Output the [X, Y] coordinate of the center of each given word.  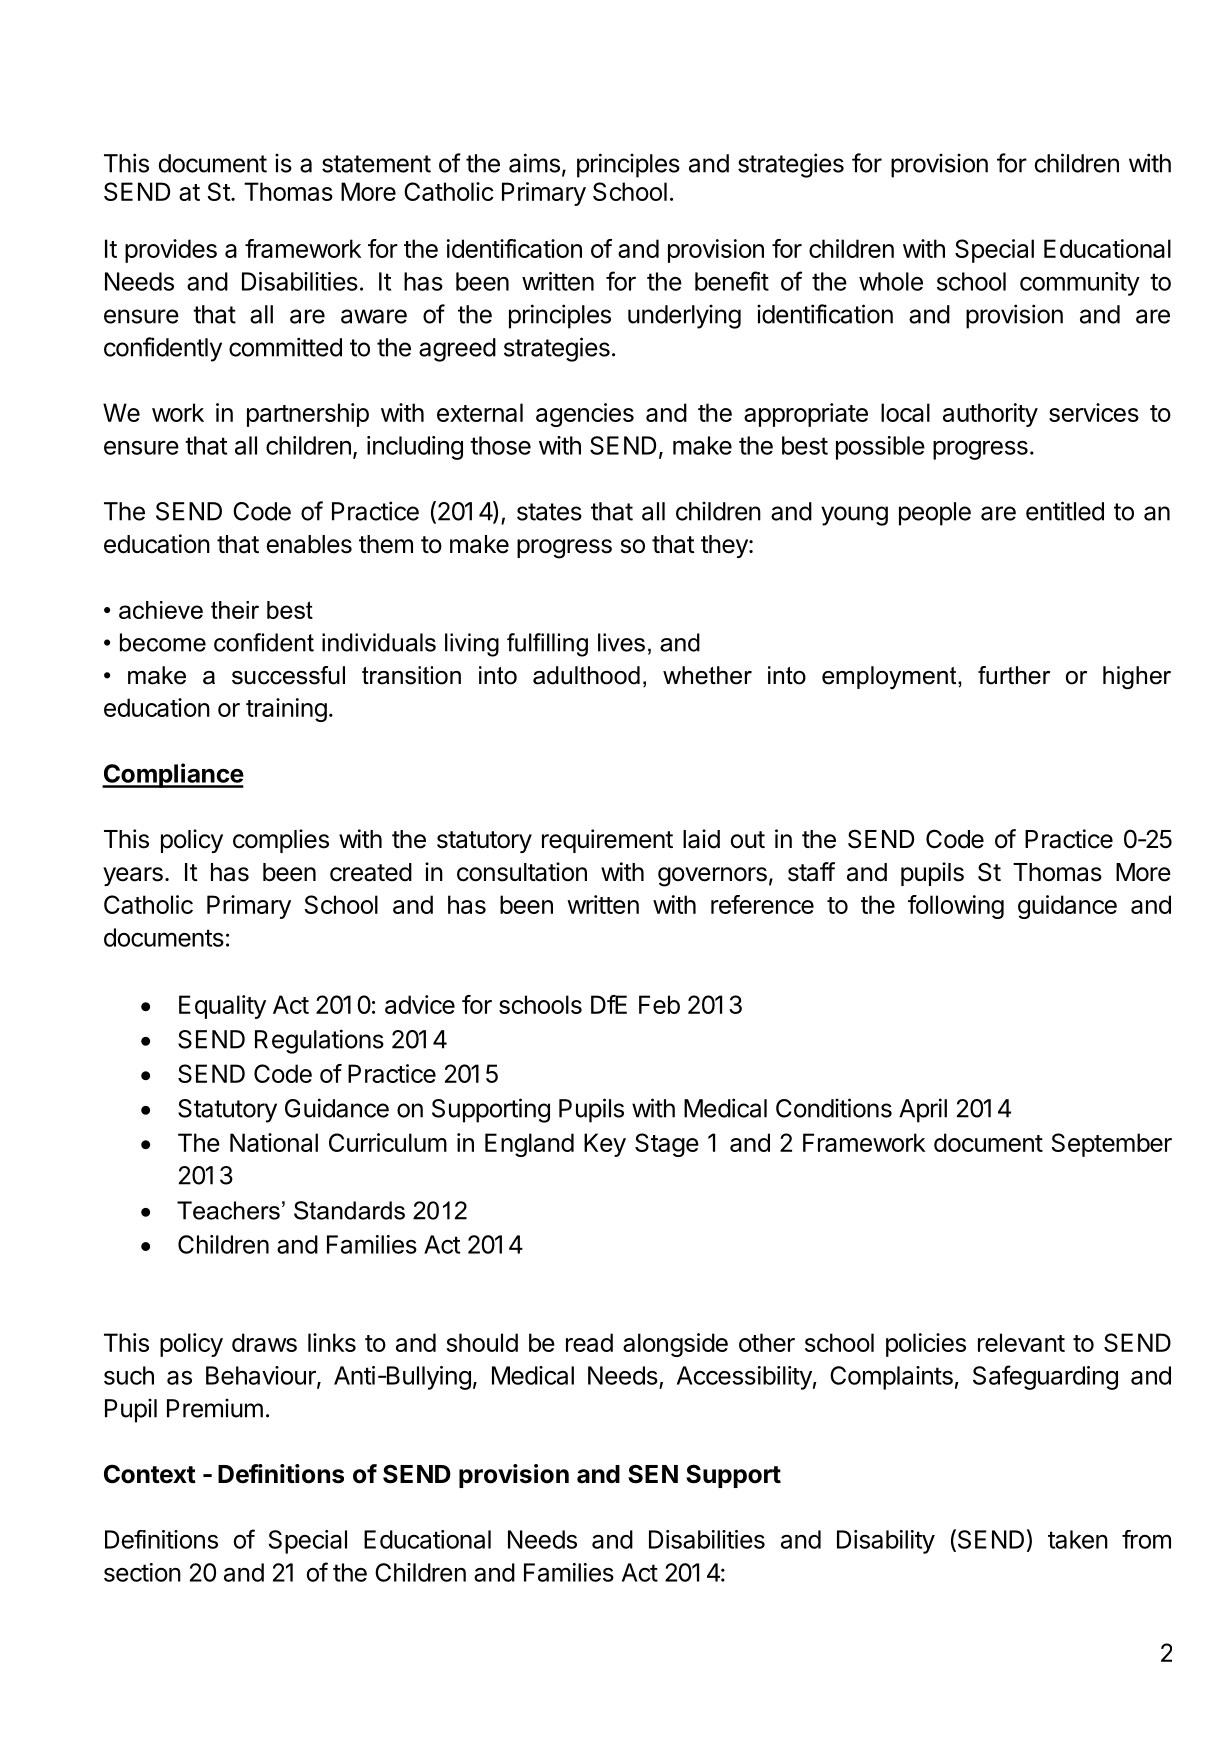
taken [1078, 1539]
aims [534, 163]
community [1080, 284]
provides [171, 251]
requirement [607, 841]
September [1111, 1145]
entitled [1065, 511]
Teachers [228, 1210]
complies [281, 841]
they [725, 546]
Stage [667, 1145]
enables [309, 544]
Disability [886, 1542]
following [956, 907]
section [142, 1572]
